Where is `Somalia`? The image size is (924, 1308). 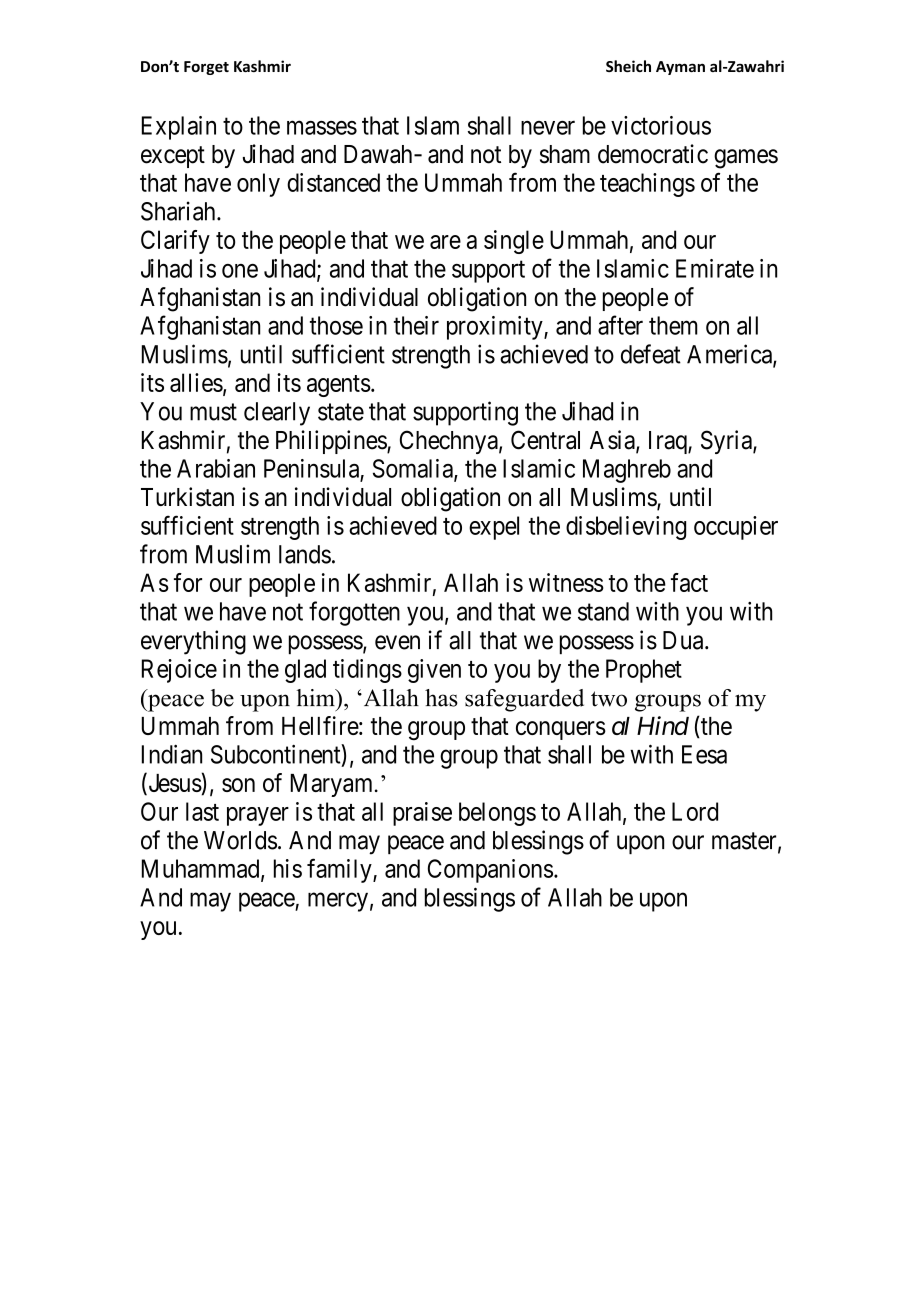
Somalia is located at coordinates (414, 469).
